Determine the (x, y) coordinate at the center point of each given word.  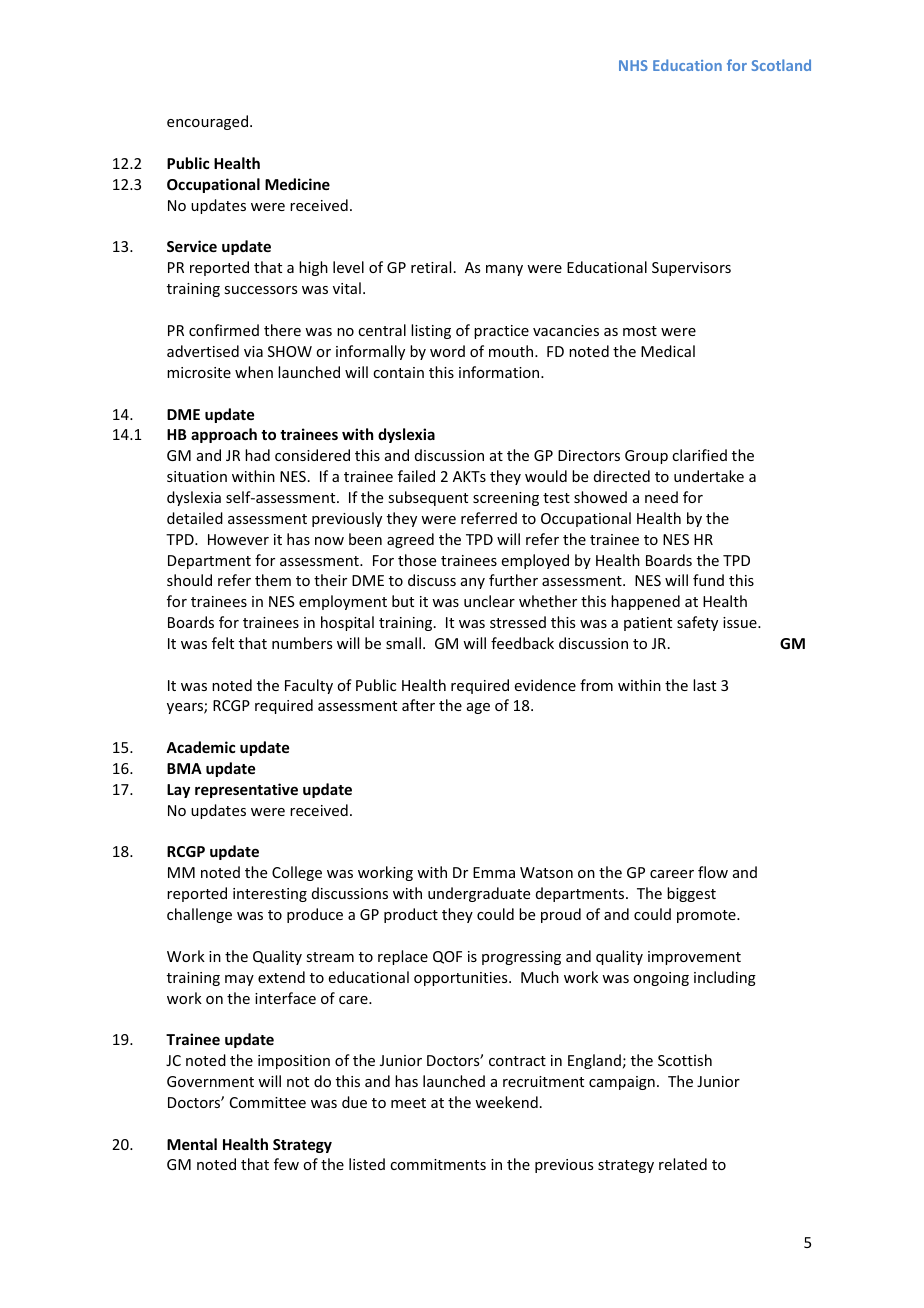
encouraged (207, 122)
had (257, 455)
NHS (633, 65)
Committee (268, 1102)
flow (713, 872)
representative (246, 790)
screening (506, 499)
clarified (699, 455)
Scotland (781, 65)
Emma (494, 872)
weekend (506, 1102)
